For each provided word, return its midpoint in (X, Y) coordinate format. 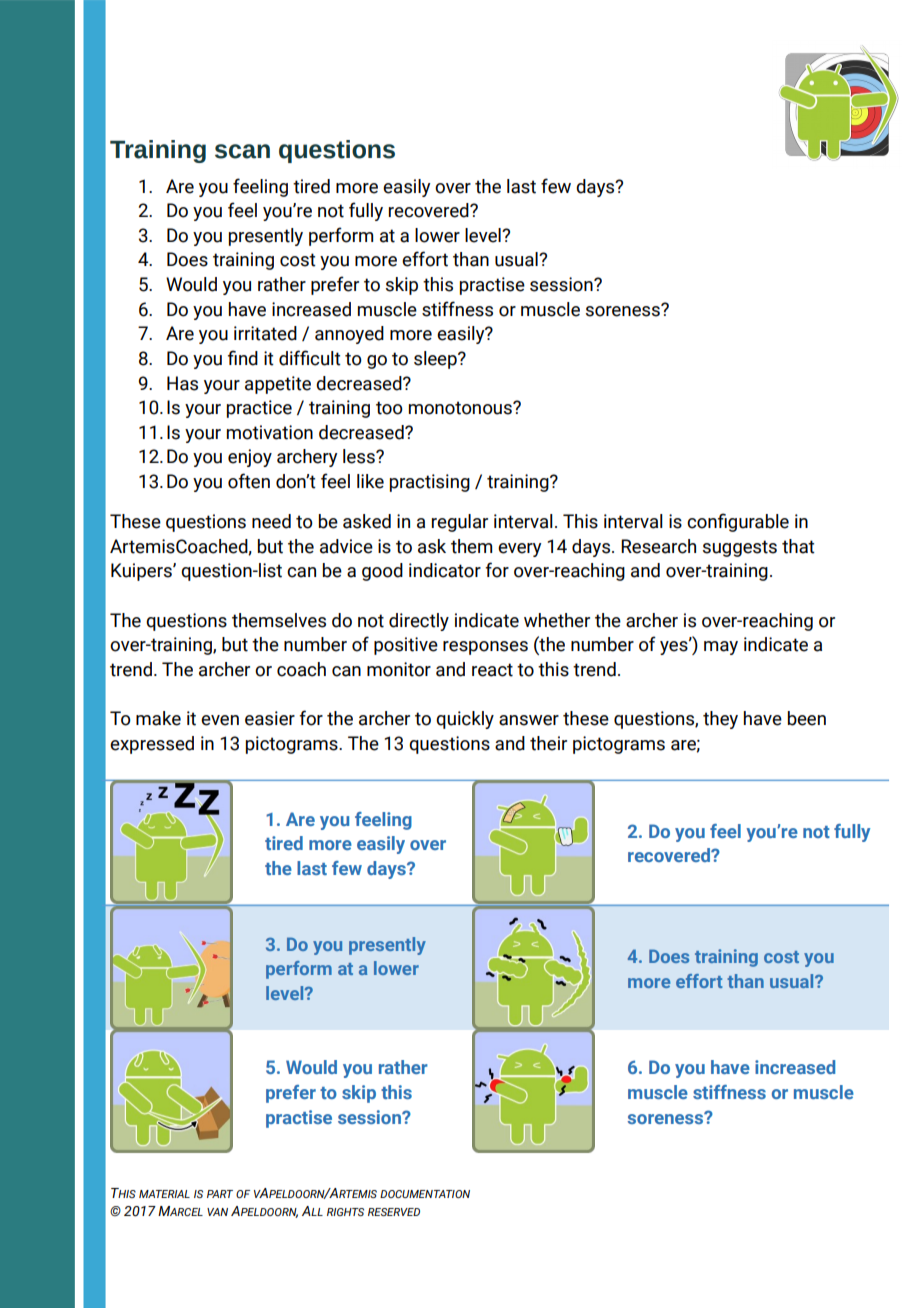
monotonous (461, 408)
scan (242, 151)
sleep (436, 360)
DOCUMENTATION (425, 1194)
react (492, 670)
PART (220, 1194)
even (220, 720)
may (721, 648)
